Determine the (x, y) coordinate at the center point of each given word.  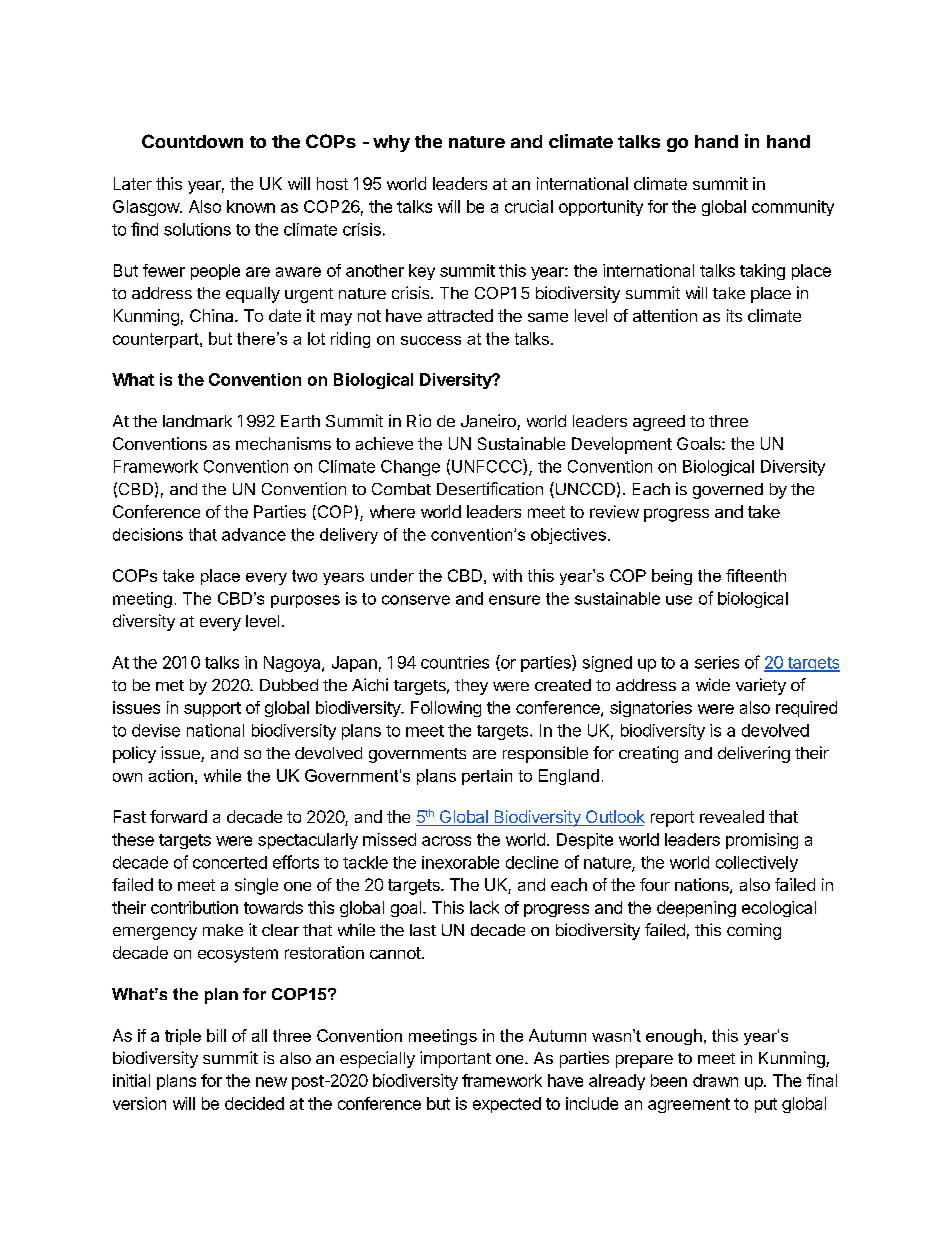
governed (728, 491)
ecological (779, 909)
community (793, 208)
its (734, 315)
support (212, 709)
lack (484, 907)
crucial (529, 206)
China (213, 315)
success (431, 340)
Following (446, 709)
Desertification (490, 488)
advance (254, 534)
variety (761, 686)
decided (254, 1103)
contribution (194, 907)
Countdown (192, 141)
